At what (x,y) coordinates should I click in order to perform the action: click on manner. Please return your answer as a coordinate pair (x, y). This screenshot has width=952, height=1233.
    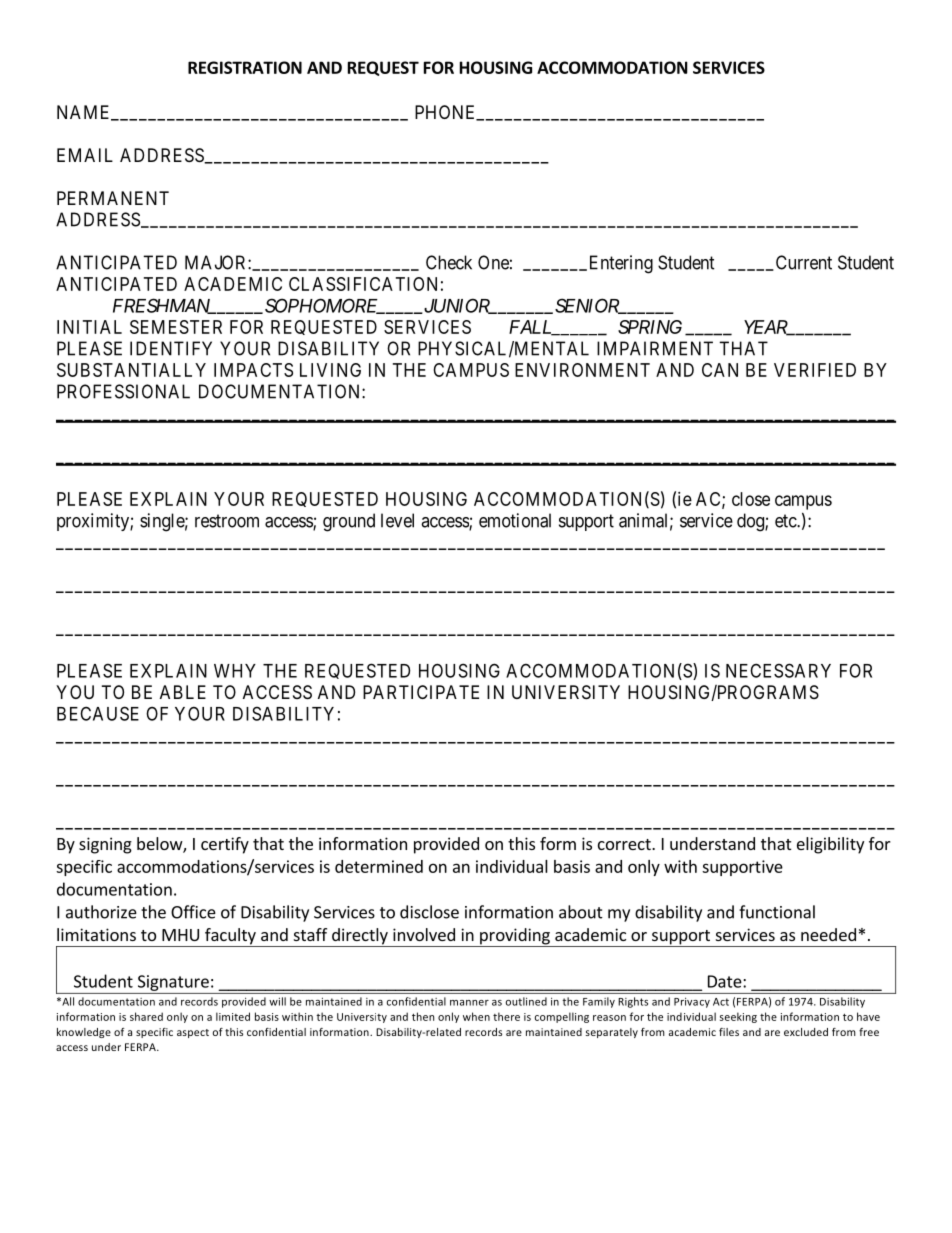
    Looking at the image, I should click on (469, 1003).
